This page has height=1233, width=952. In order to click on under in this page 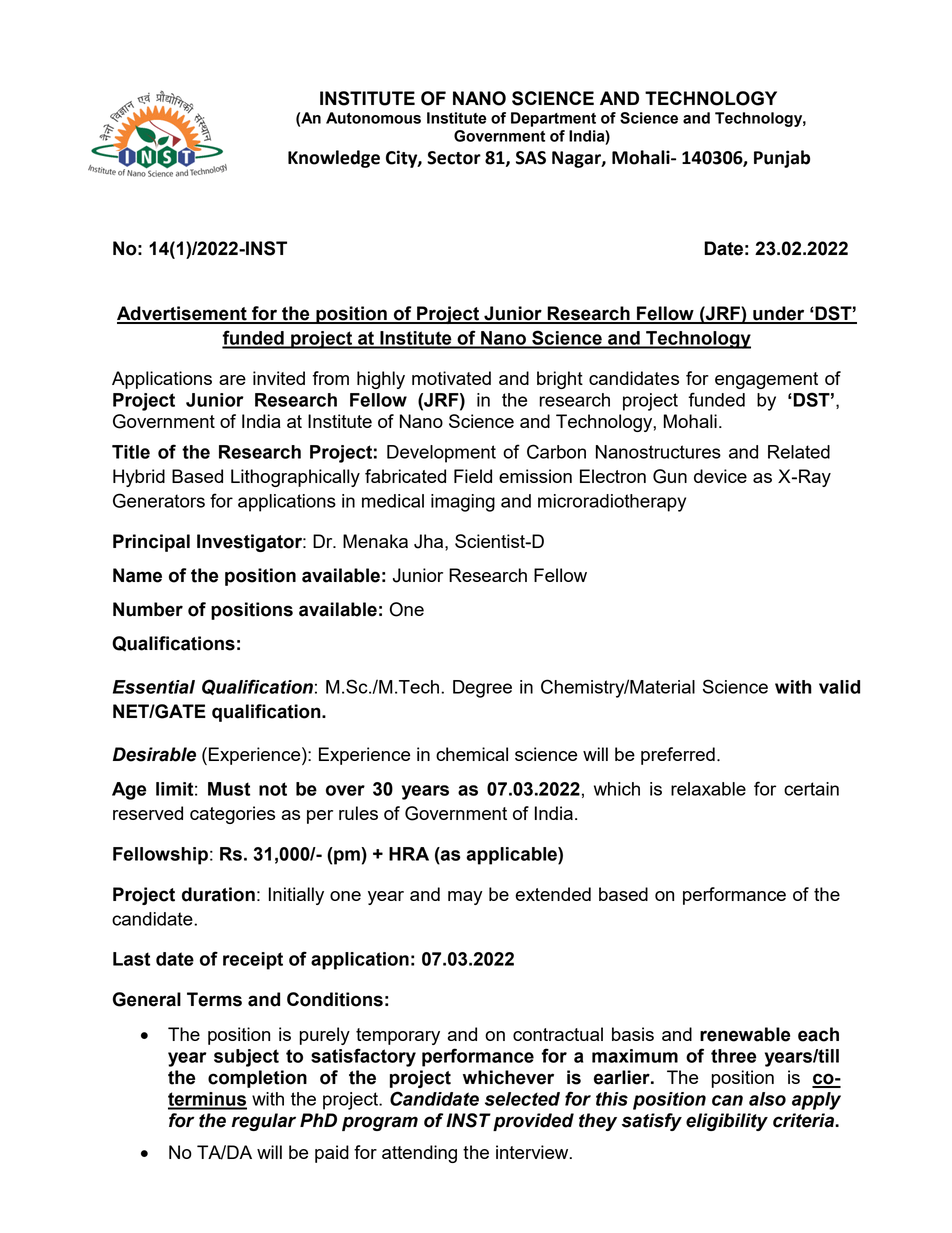, I will do `click(779, 314)`.
